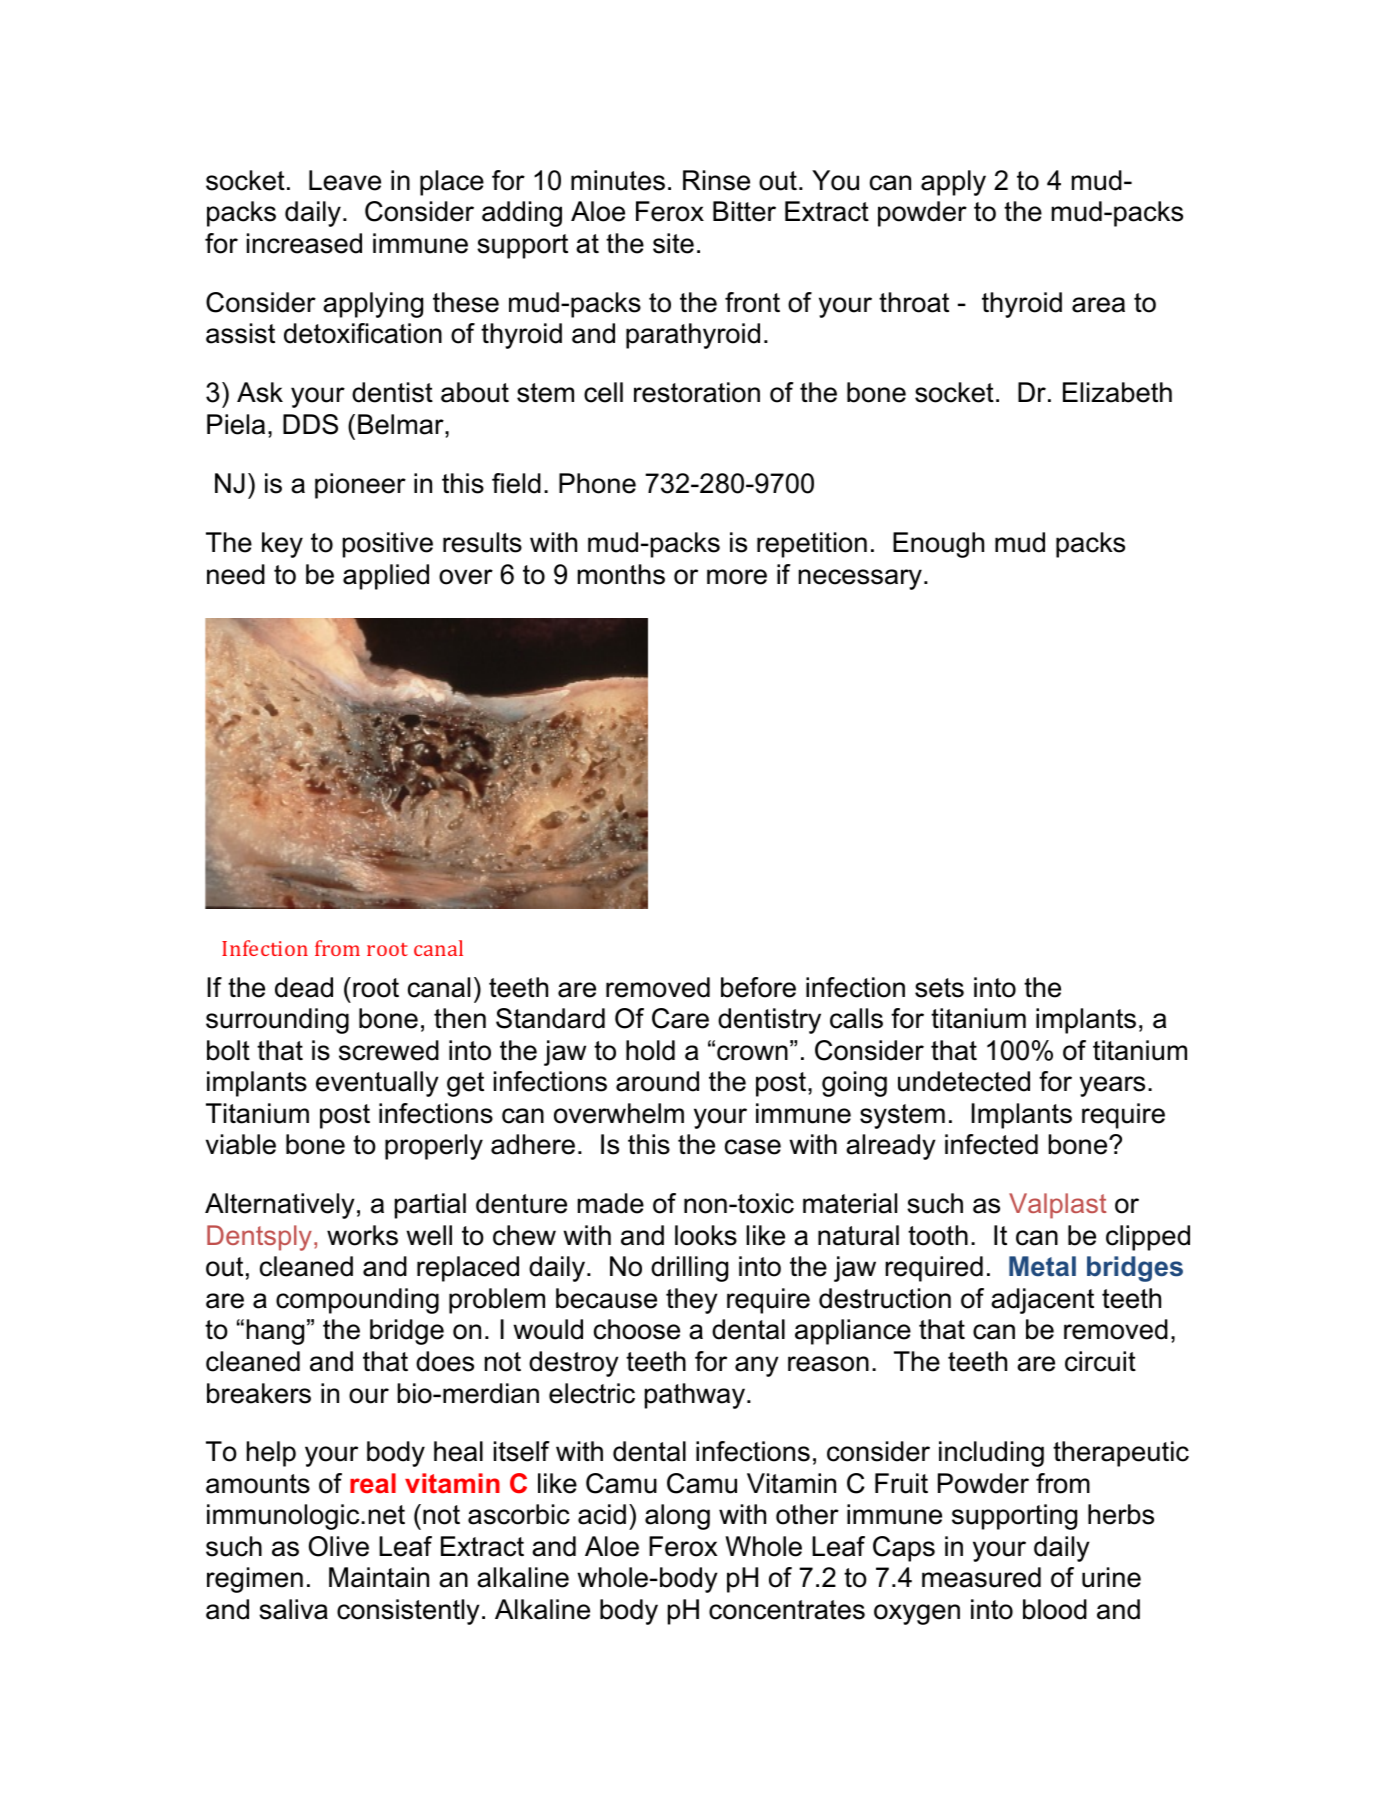 Image resolution: width=1399 pixels, height=1810 pixels. I want to click on sets, so click(939, 988).
